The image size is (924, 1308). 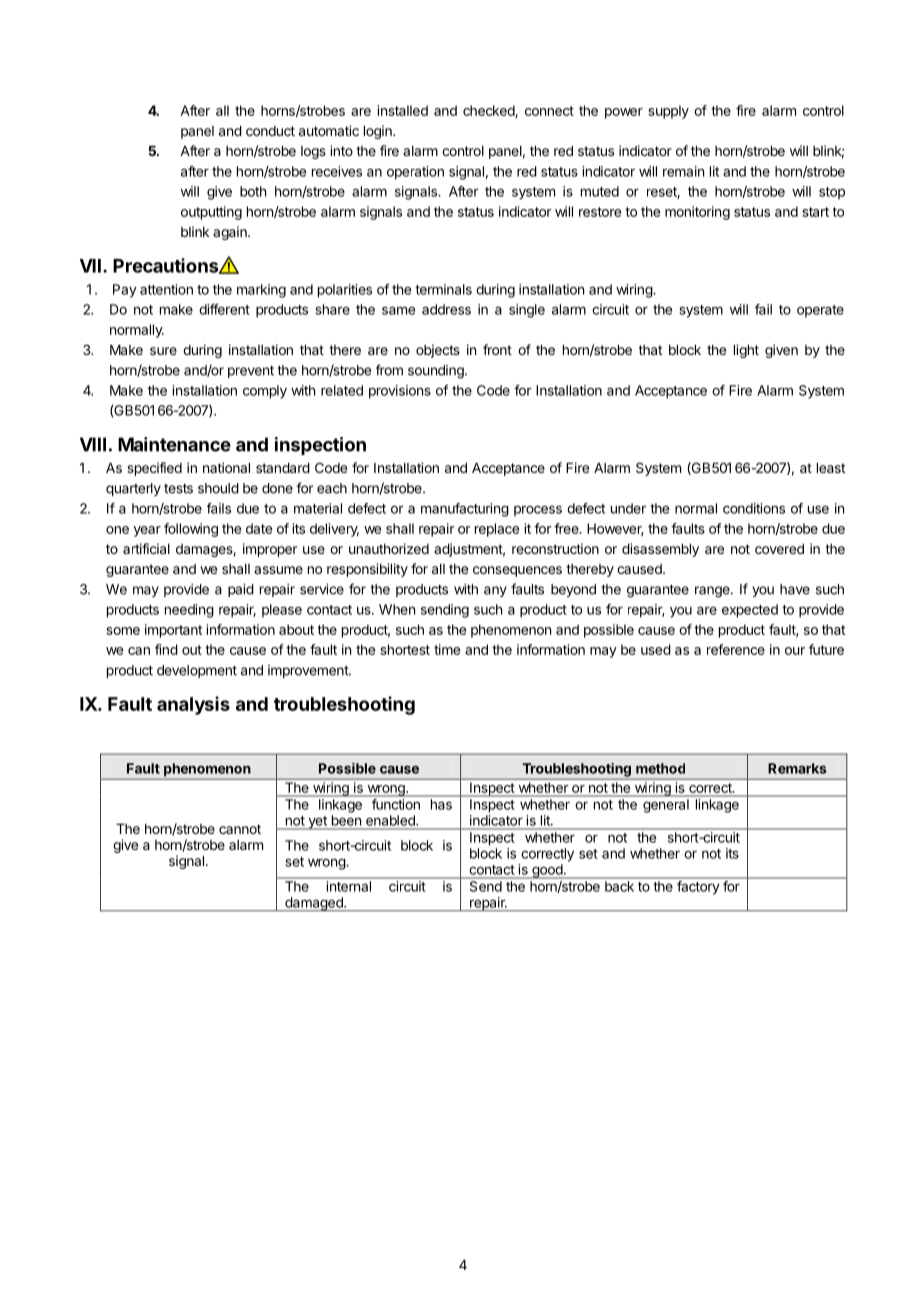 I want to click on development, so click(x=197, y=671).
